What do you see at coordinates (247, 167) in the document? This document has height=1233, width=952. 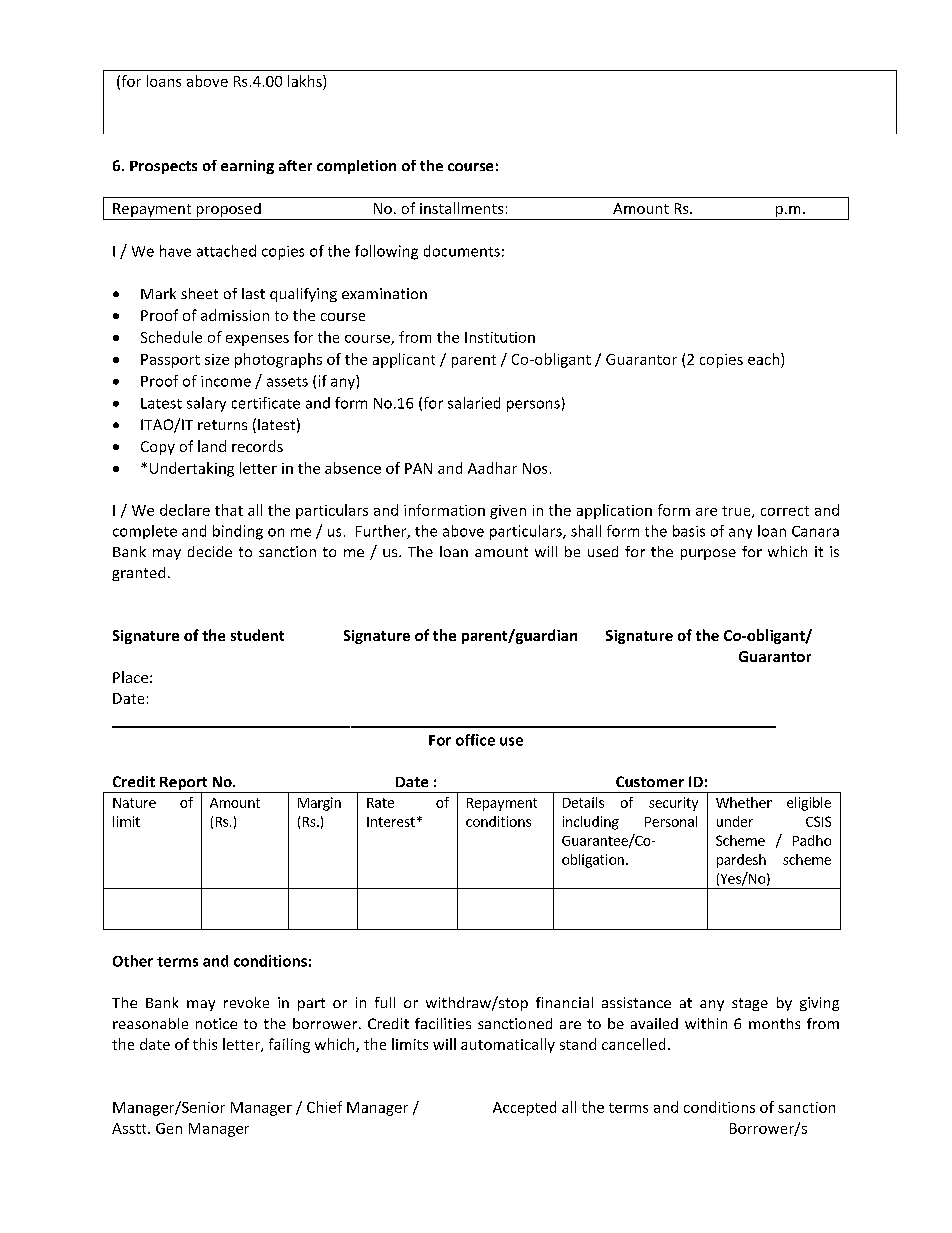 I see `earning` at bounding box center [247, 167].
